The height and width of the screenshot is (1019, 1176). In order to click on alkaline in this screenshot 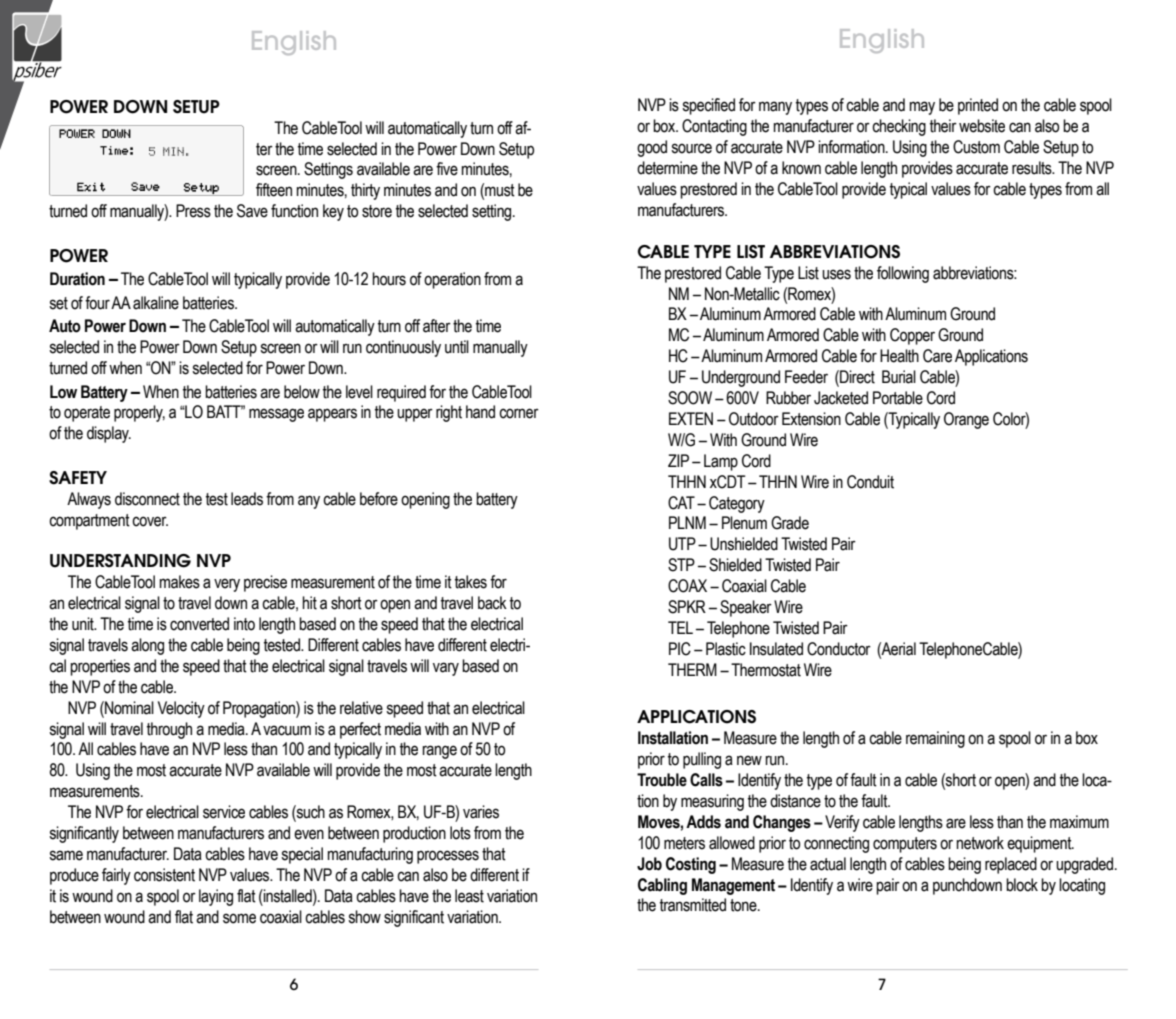, I will do `click(156, 303)`.
